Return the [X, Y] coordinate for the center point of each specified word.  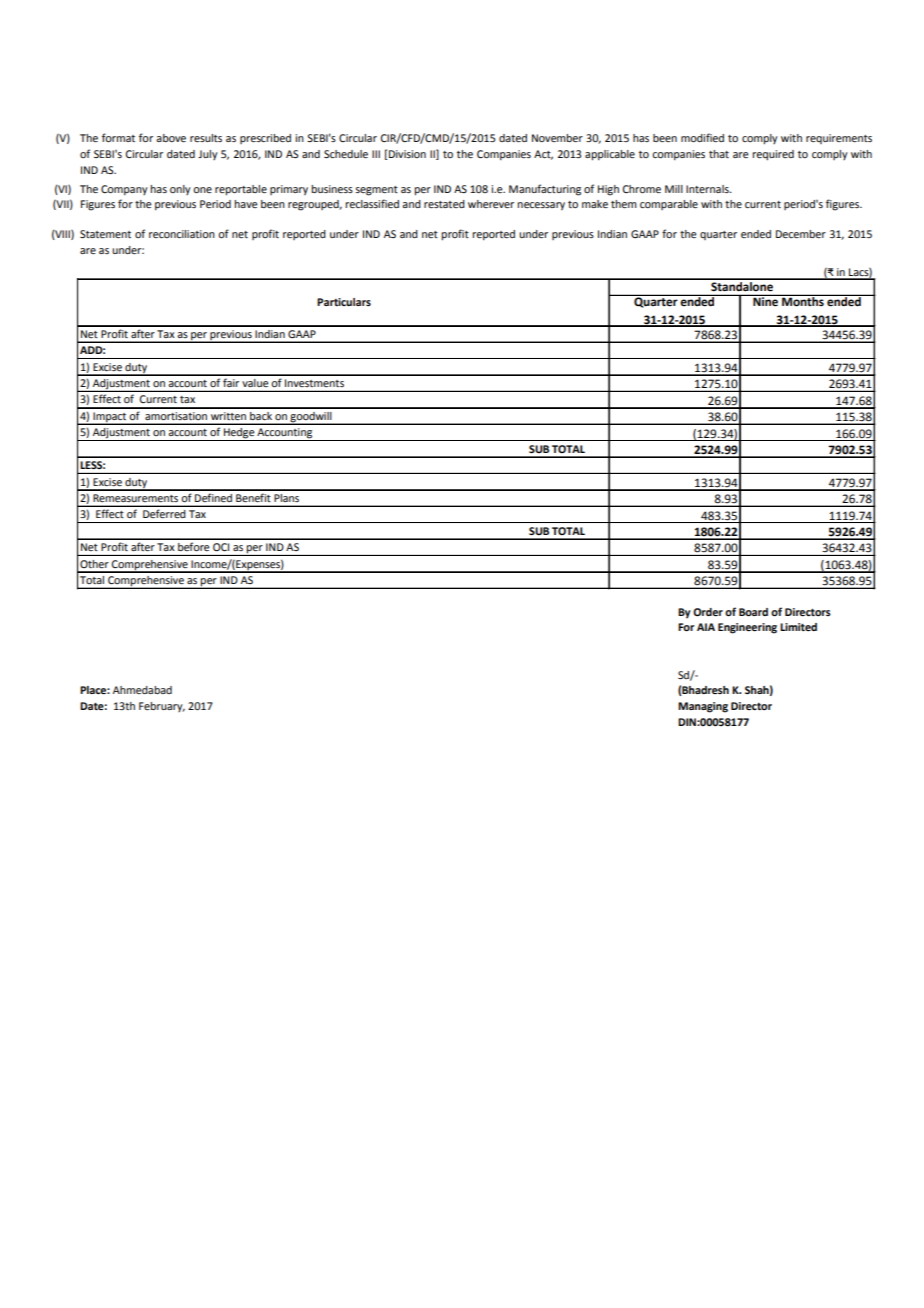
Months [803, 301]
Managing [703, 707]
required [773, 155]
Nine [765, 301]
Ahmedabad [142, 690]
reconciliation [182, 234]
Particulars [344, 302]
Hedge [239, 434]
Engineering [747, 628]
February [162, 707]
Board [753, 612]
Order [708, 612]
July [208, 155]
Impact [110, 418]
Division [407, 154]
